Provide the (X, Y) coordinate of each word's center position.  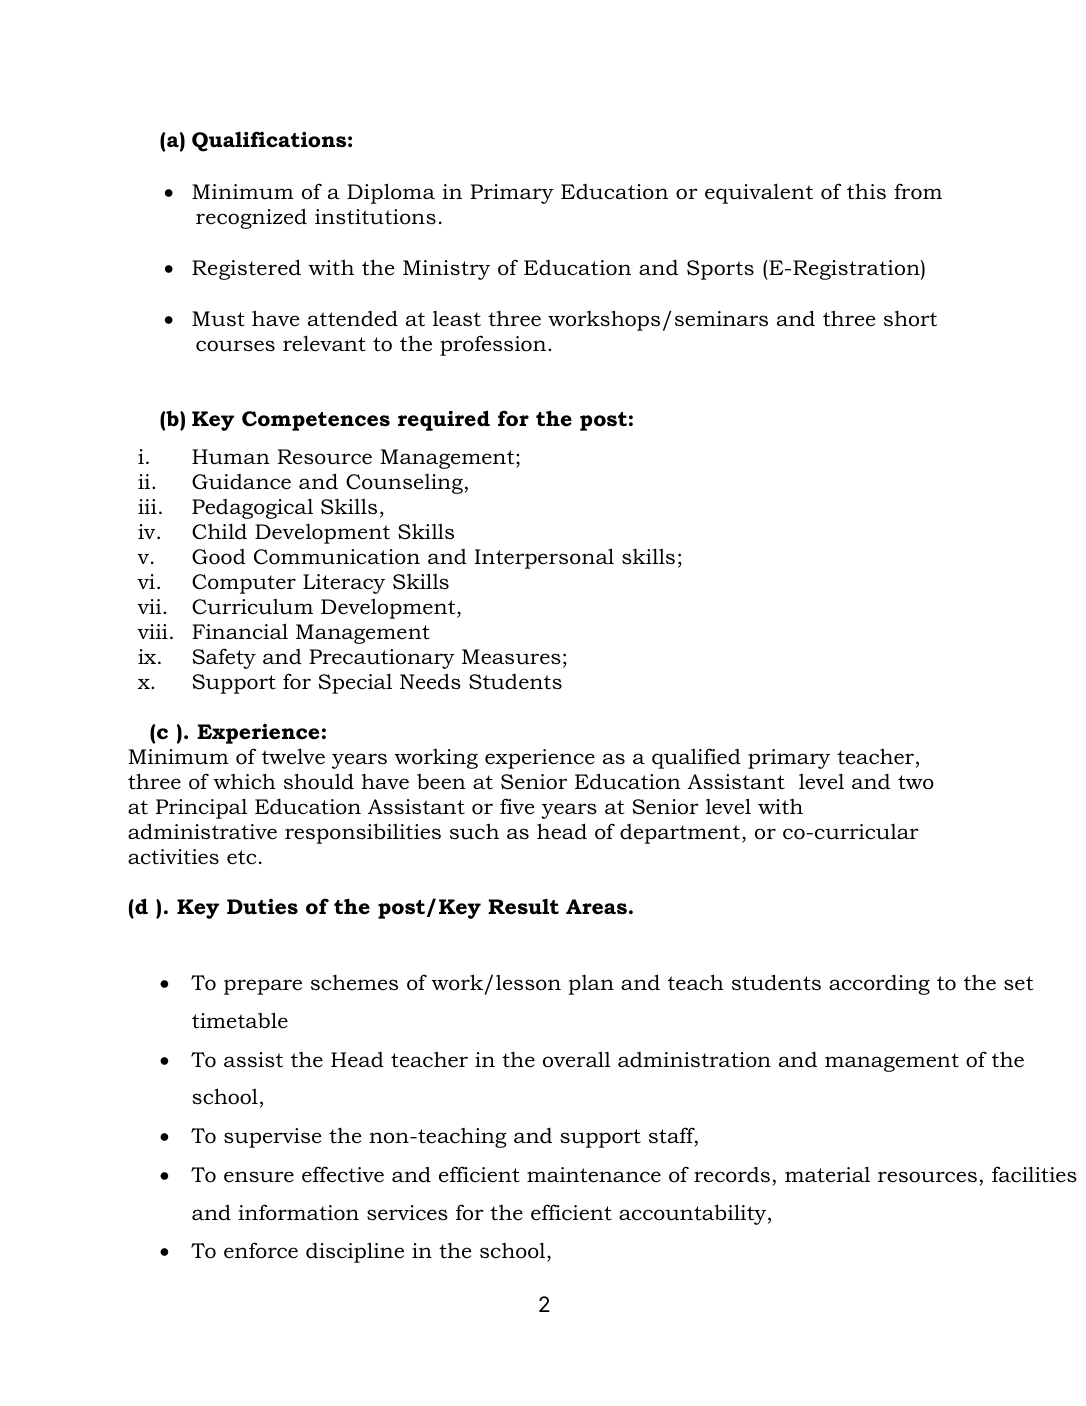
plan (591, 985)
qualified (696, 758)
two (916, 782)
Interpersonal (544, 558)
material (827, 1174)
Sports (720, 270)
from (918, 191)
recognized (251, 218)
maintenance (594, 1175)
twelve (293, 756)
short (910, 318)
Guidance (241, 482)
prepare (263, 987)
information (298, 1212)
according (879, 984)
